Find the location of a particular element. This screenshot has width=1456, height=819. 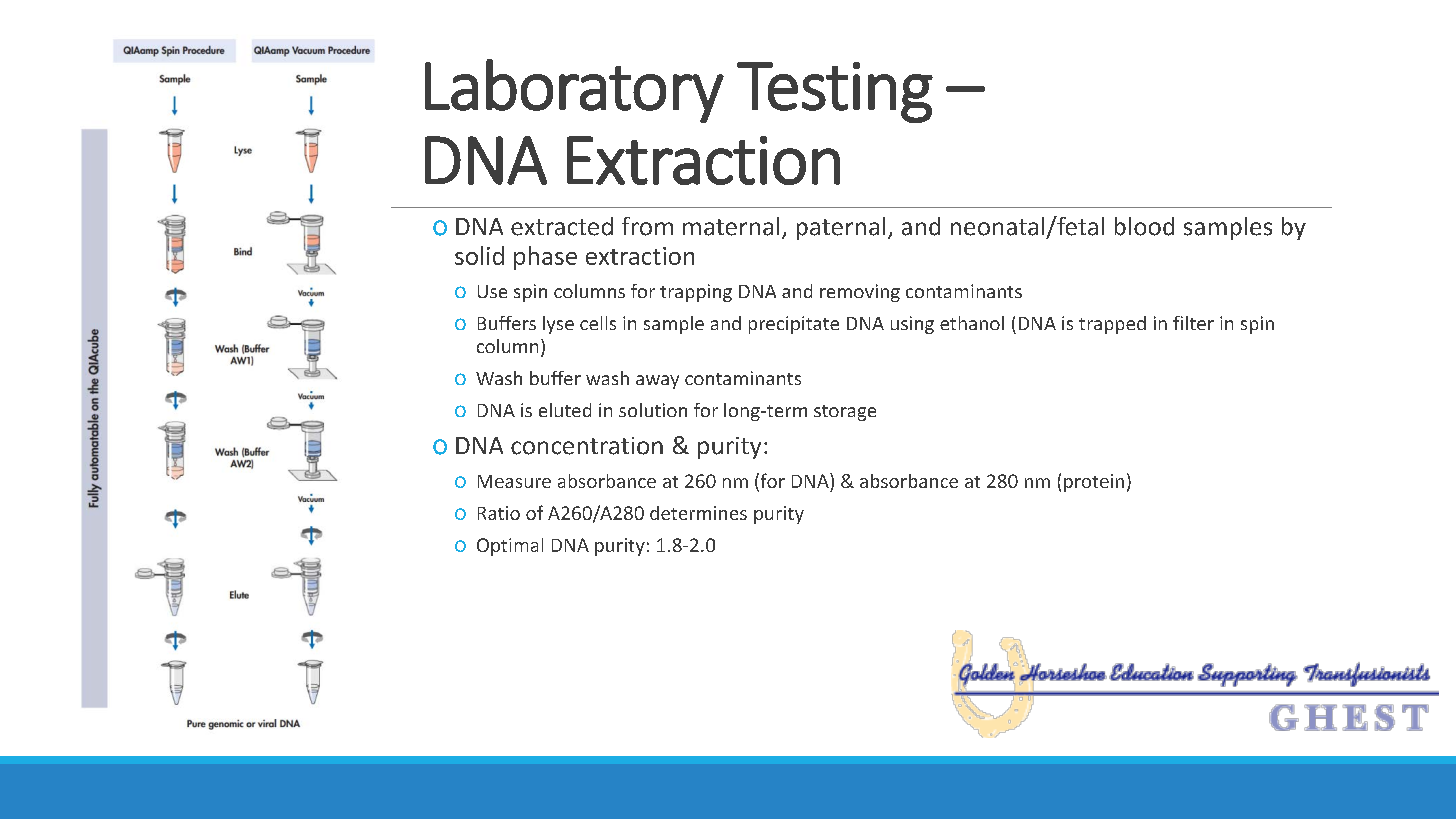

protein is located at coordinates (1094, 483).
